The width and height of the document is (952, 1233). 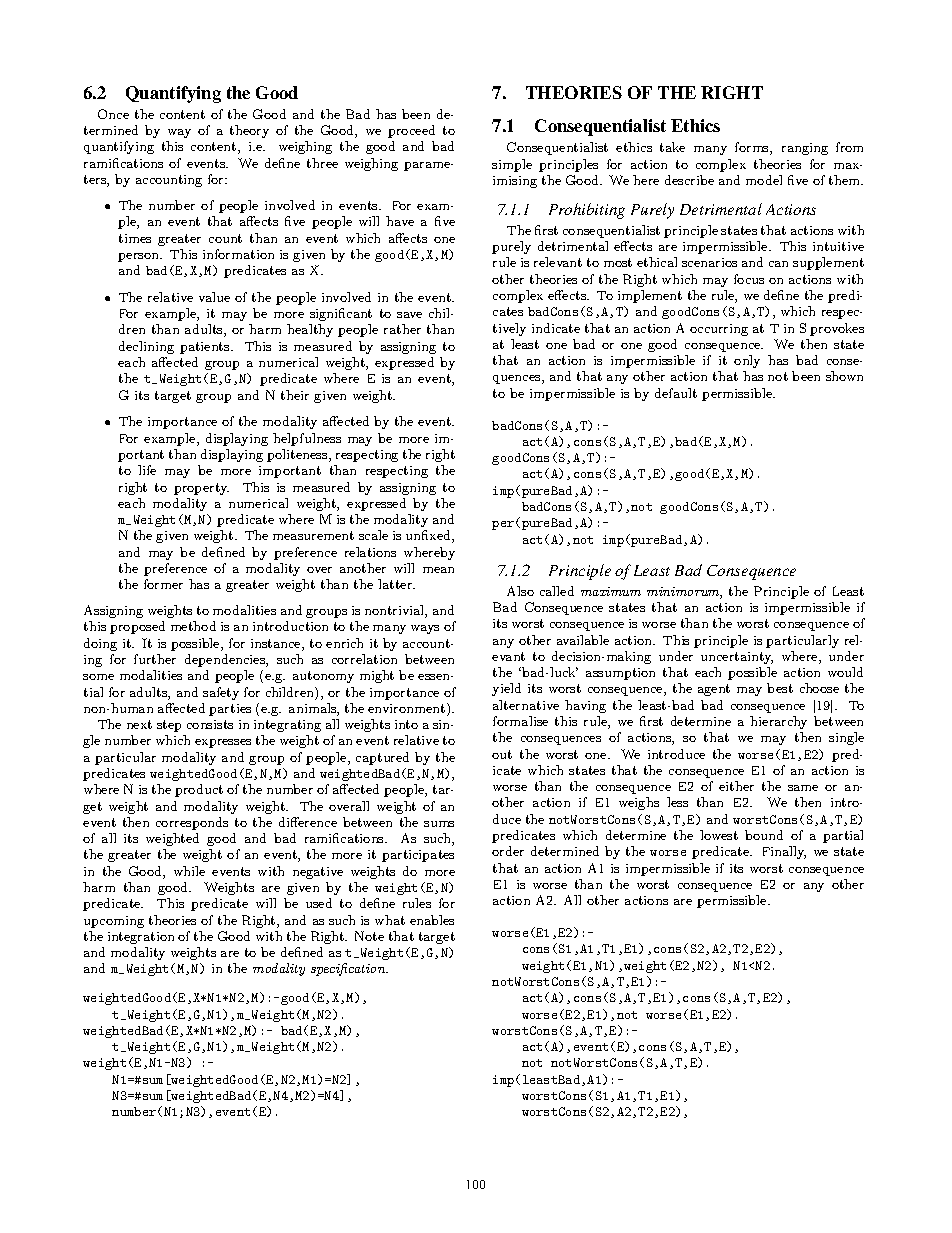 I want to click on unfixed, so click(x=429, y=536).
